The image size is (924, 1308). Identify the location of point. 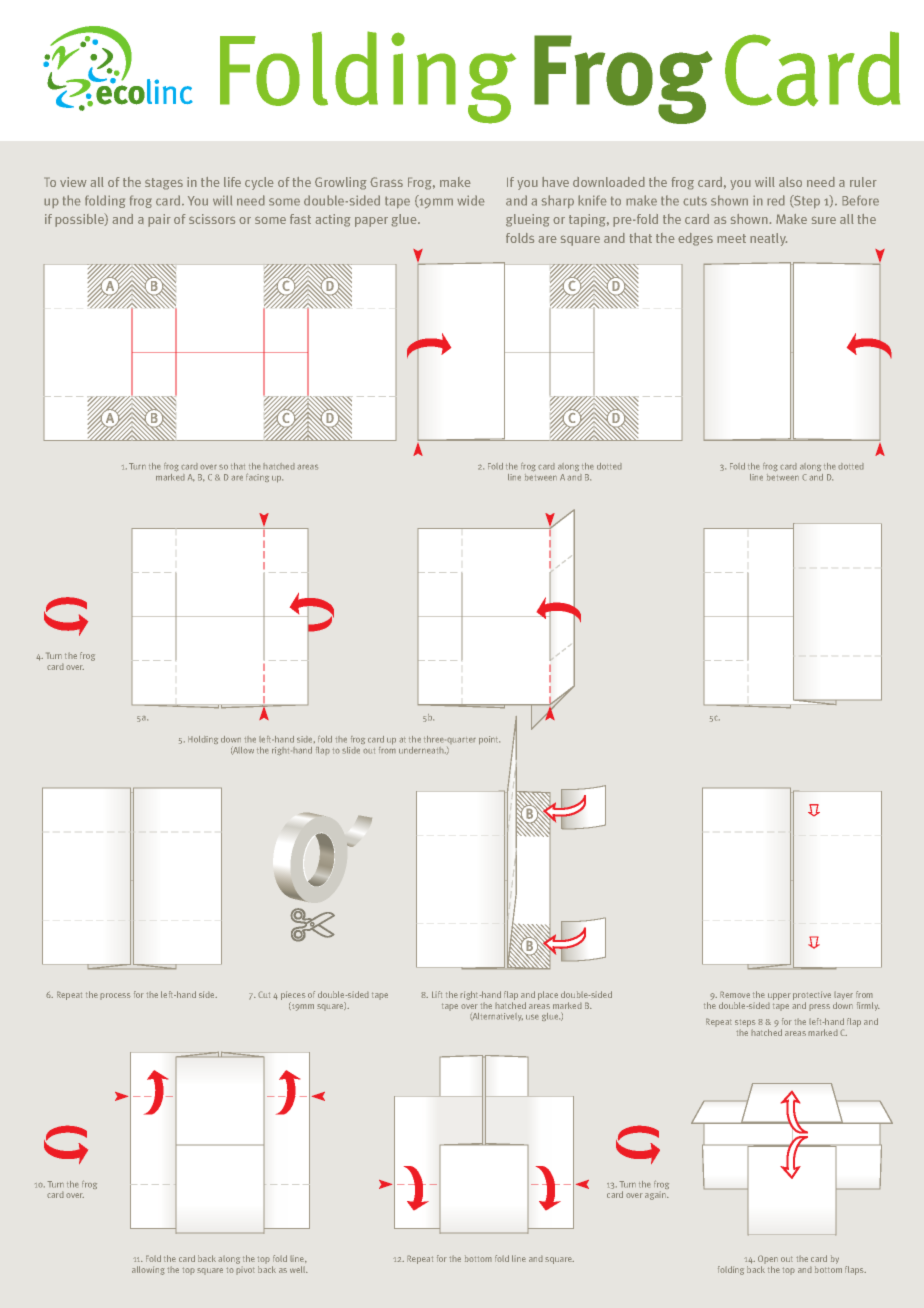
(489, 740).
